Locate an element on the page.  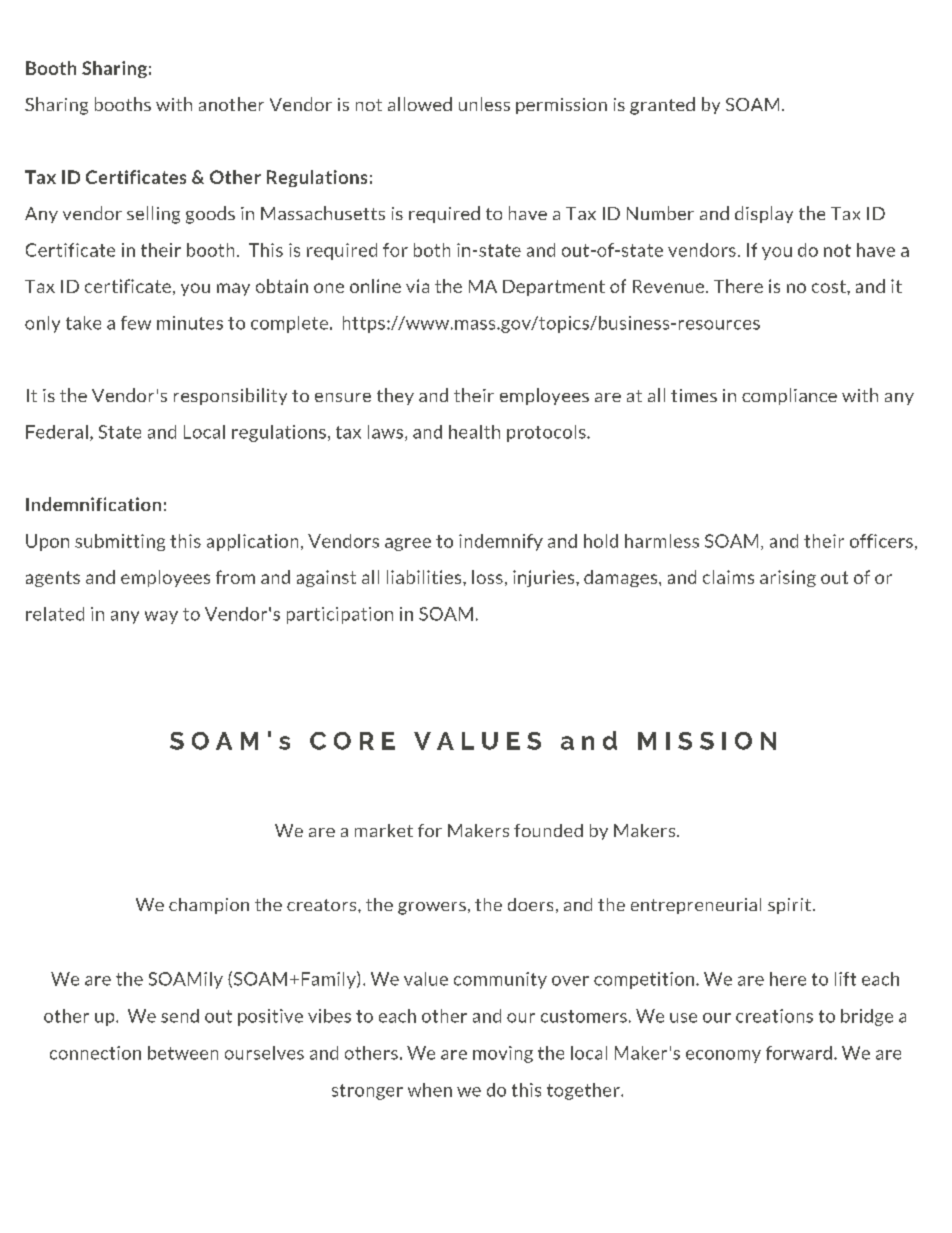
spirit is located at coordinates (789, 906).
